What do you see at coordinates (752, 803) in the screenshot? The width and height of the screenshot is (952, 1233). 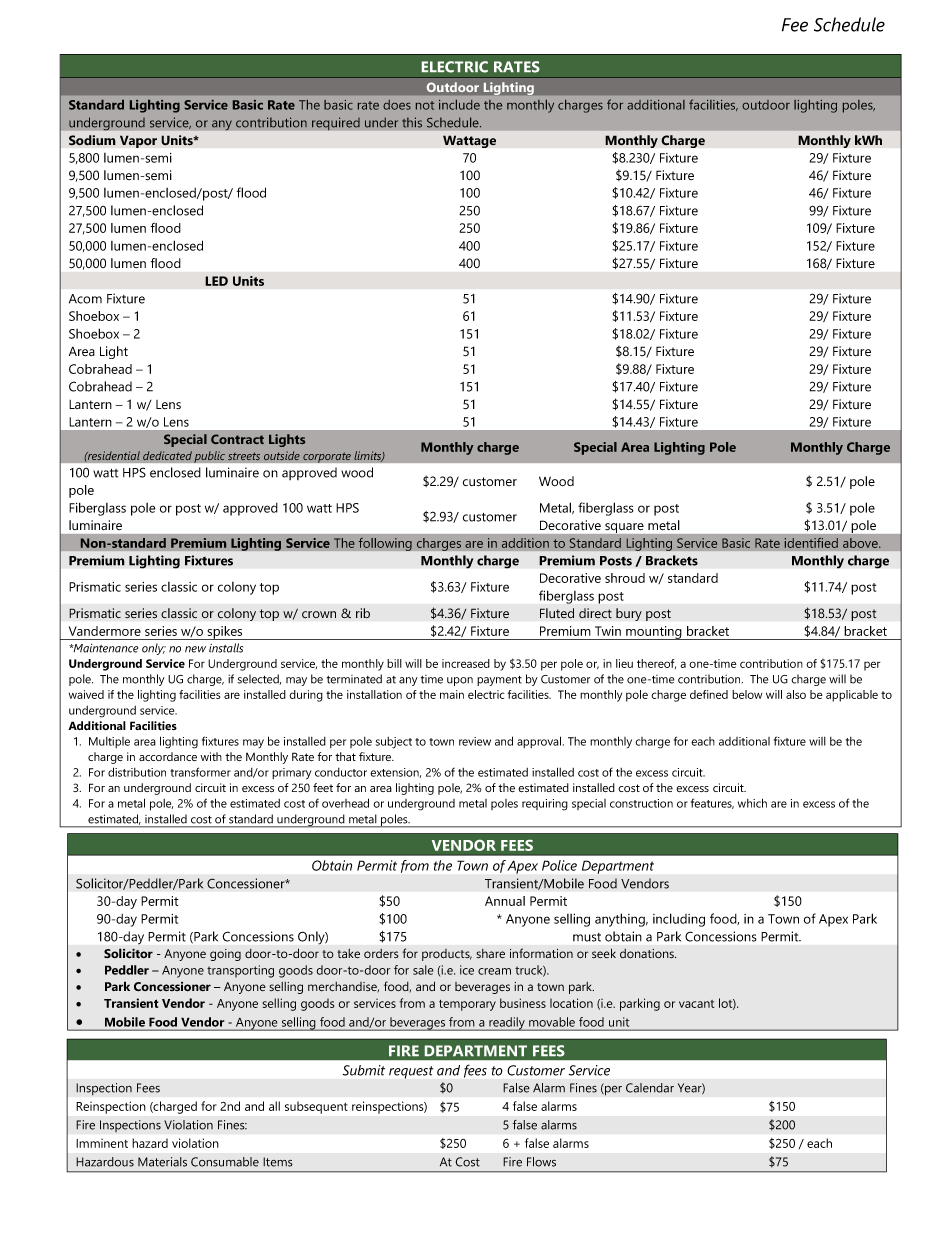 I see `which` at bounding box center [752, 803].
